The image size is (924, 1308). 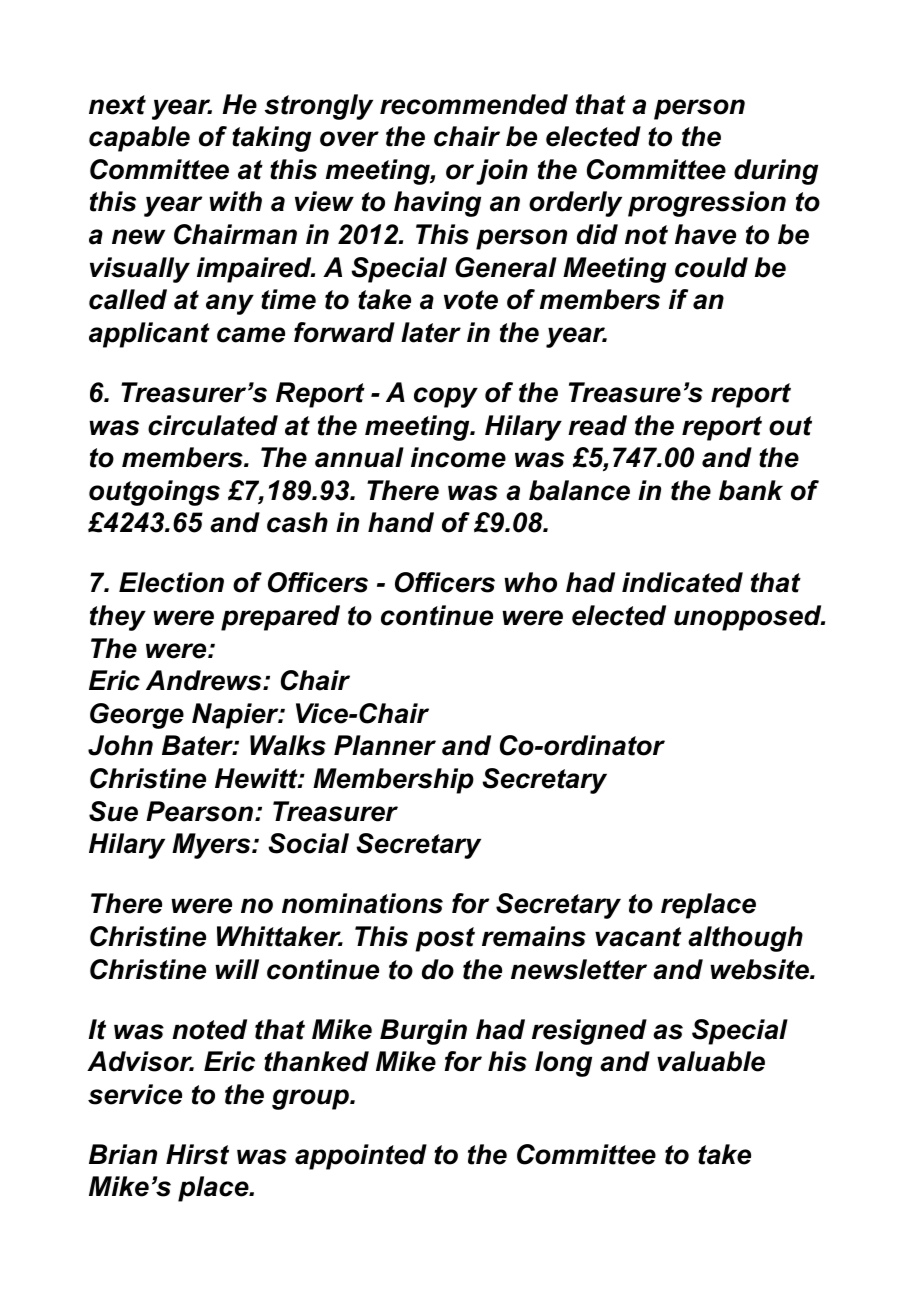 I want to click on Myers, so click(x=212, y=846).
